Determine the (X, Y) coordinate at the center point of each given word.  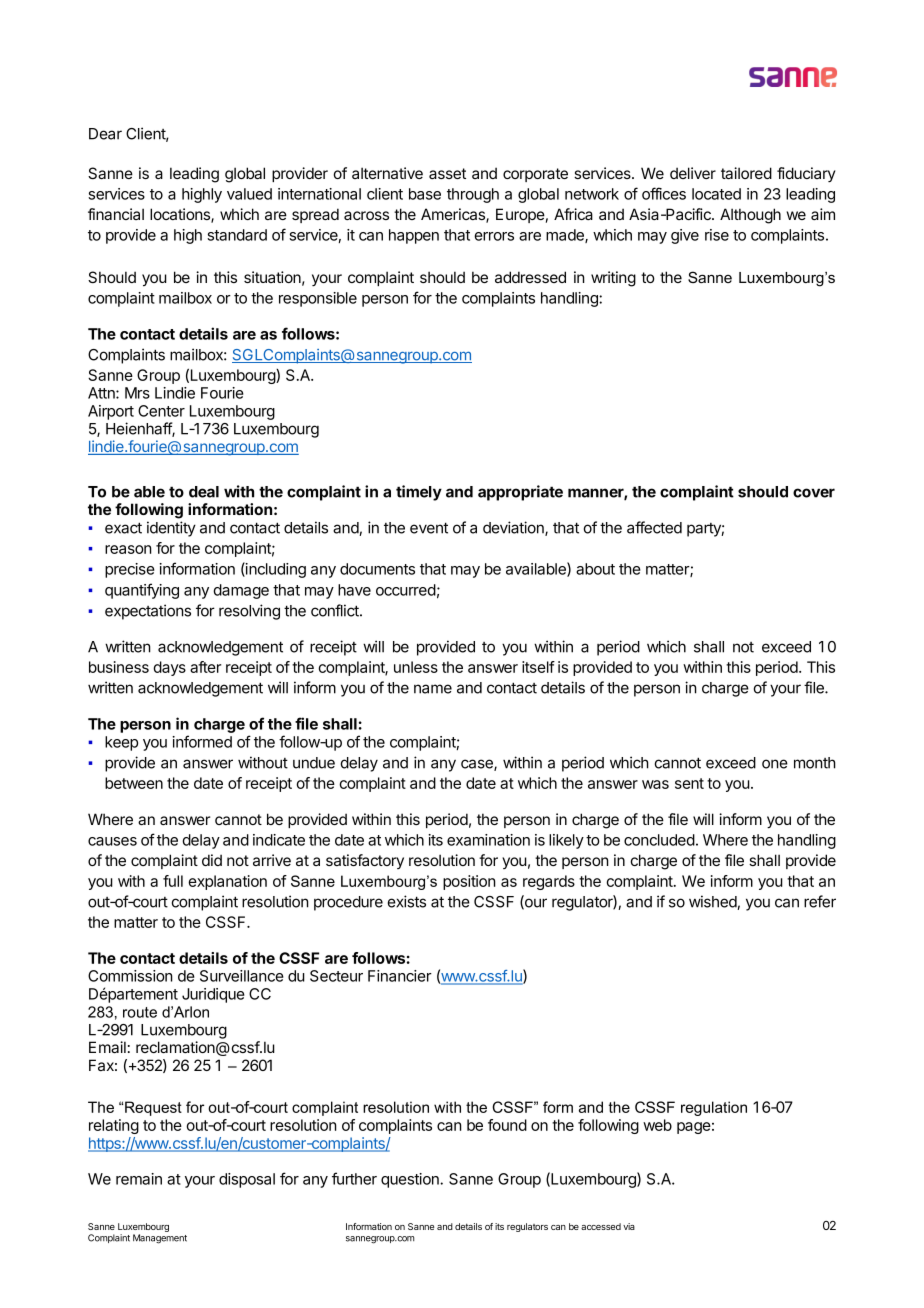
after (205, 667)
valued (249, 194)
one (775, 764)
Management (160, 1239)
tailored (746, 173)
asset (447, 173)
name (433, 689)
